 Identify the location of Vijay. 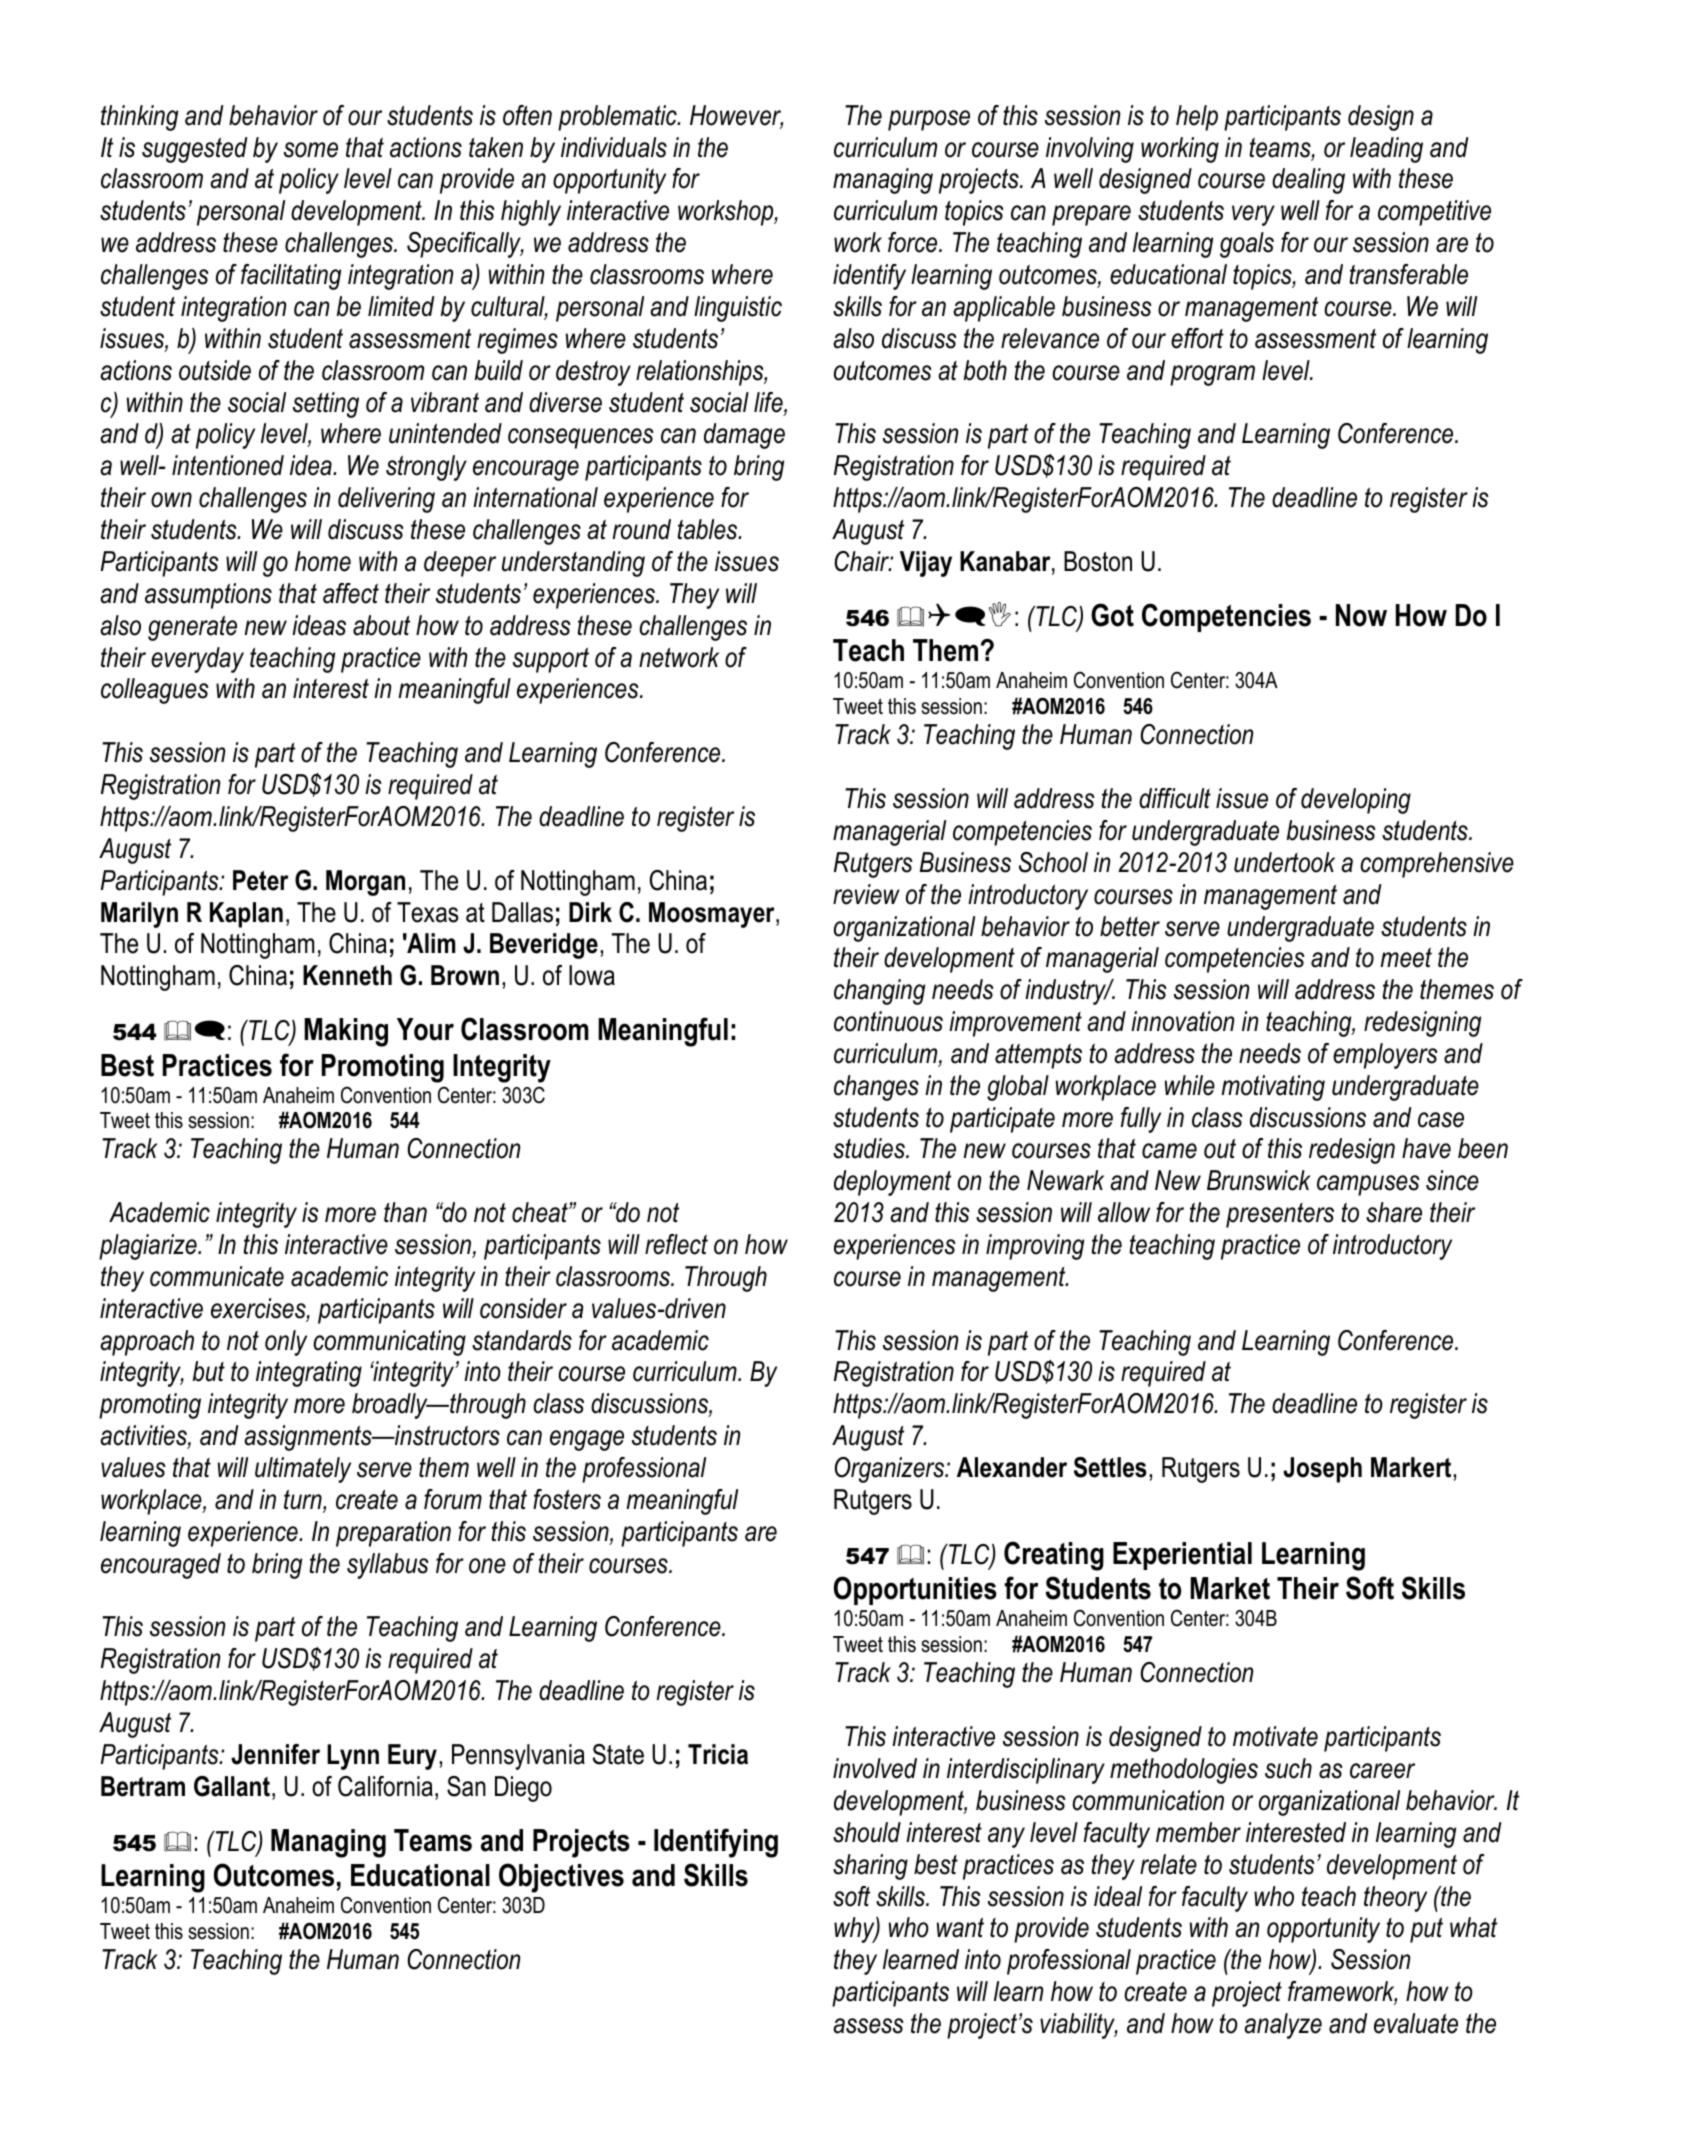
(926, 564).
